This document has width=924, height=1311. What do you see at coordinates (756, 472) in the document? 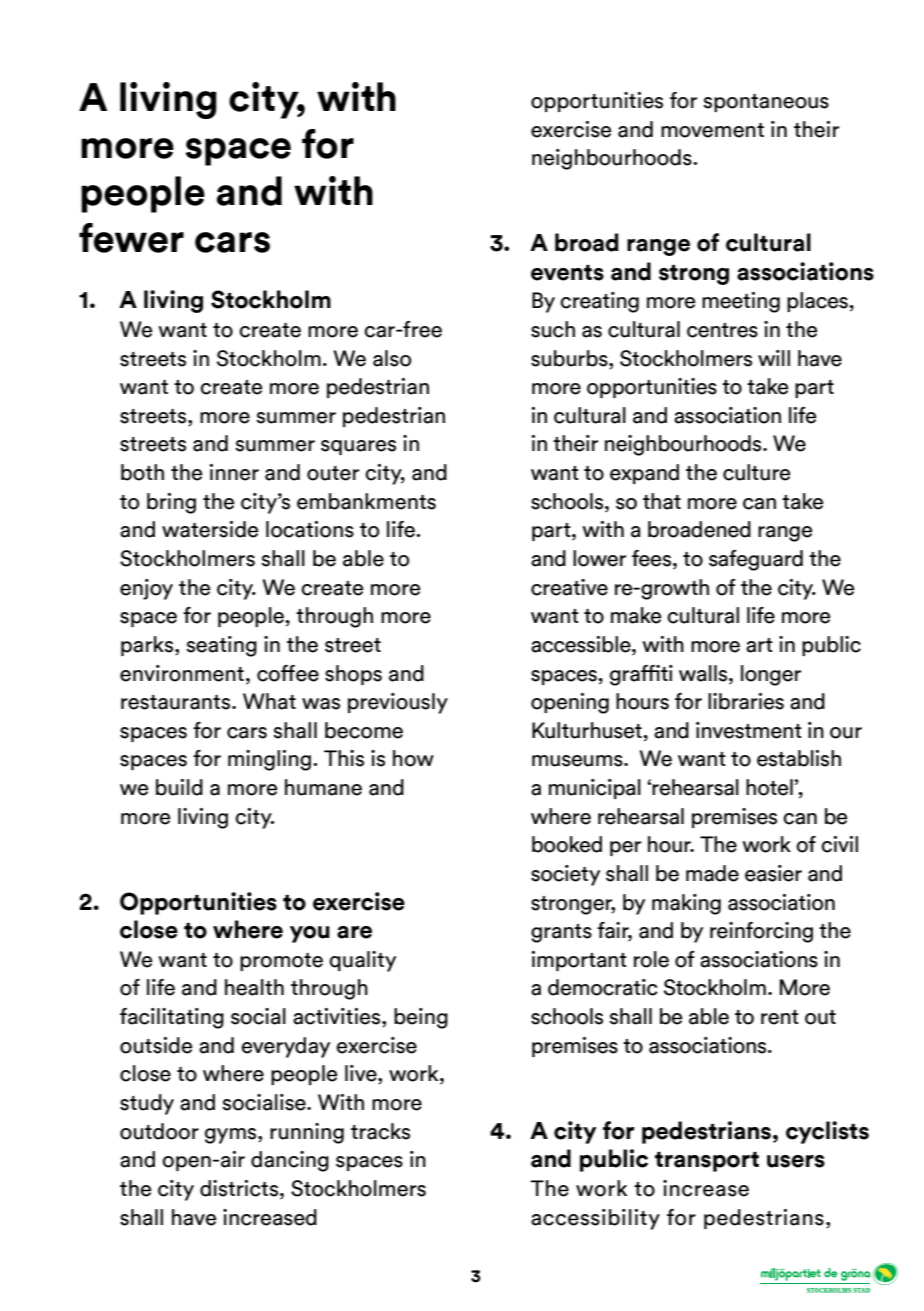
I see `culture` at bounding box center [756, 472].
